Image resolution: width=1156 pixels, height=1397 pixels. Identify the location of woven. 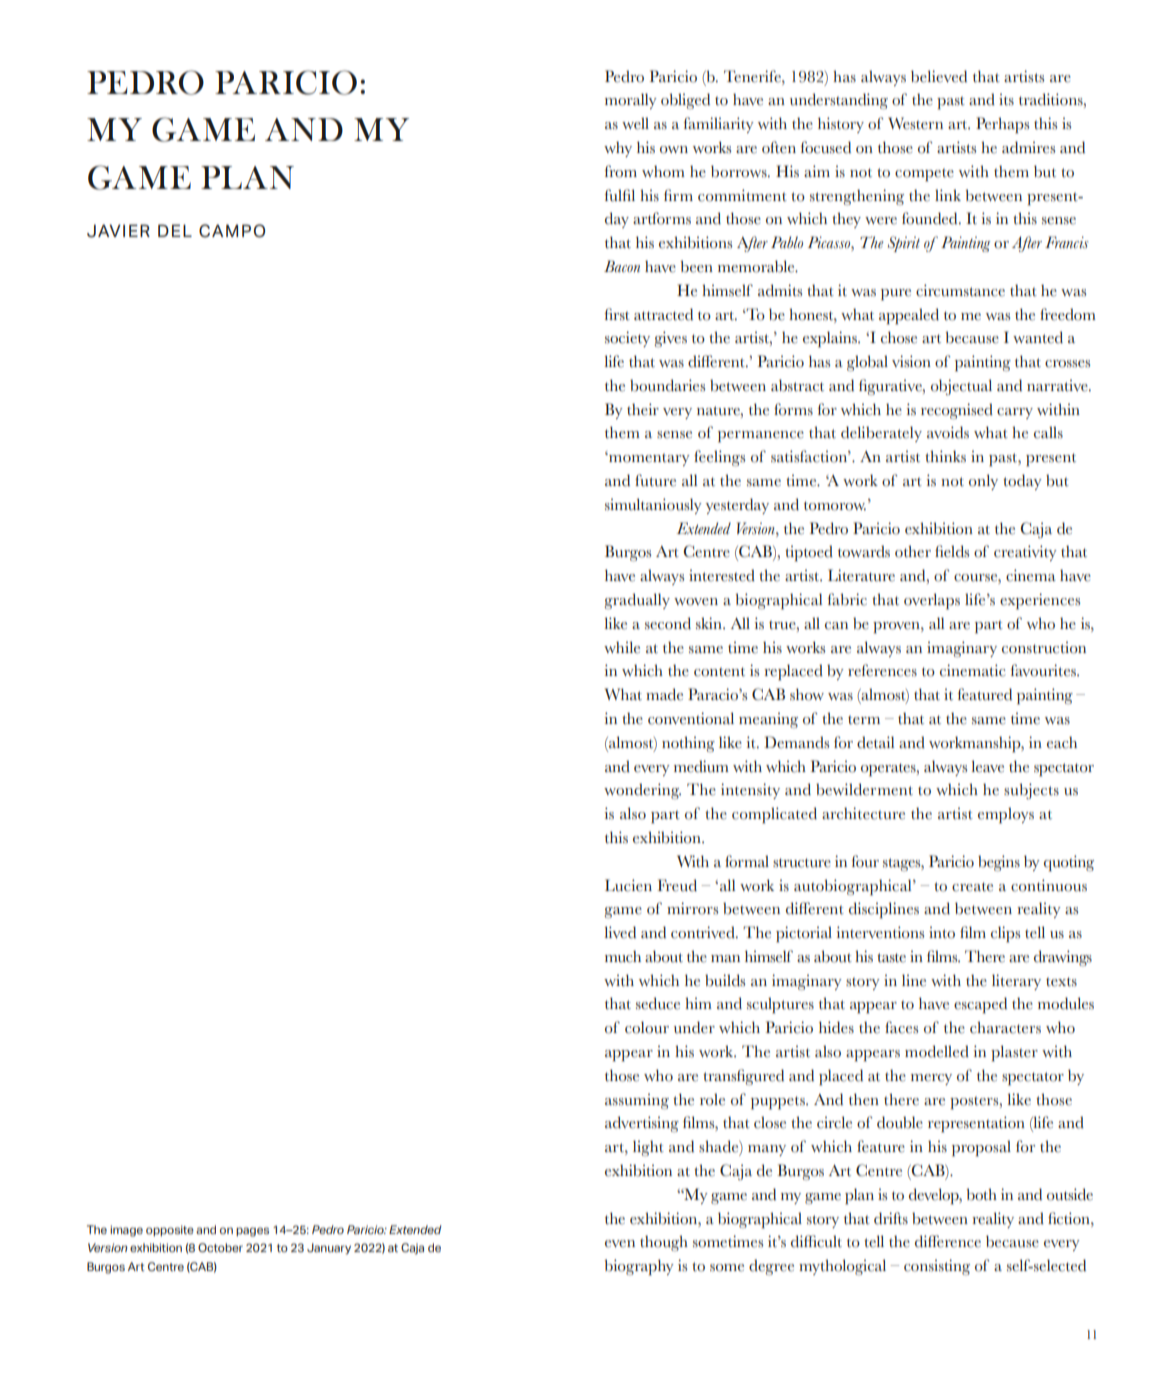
(696, 602).
